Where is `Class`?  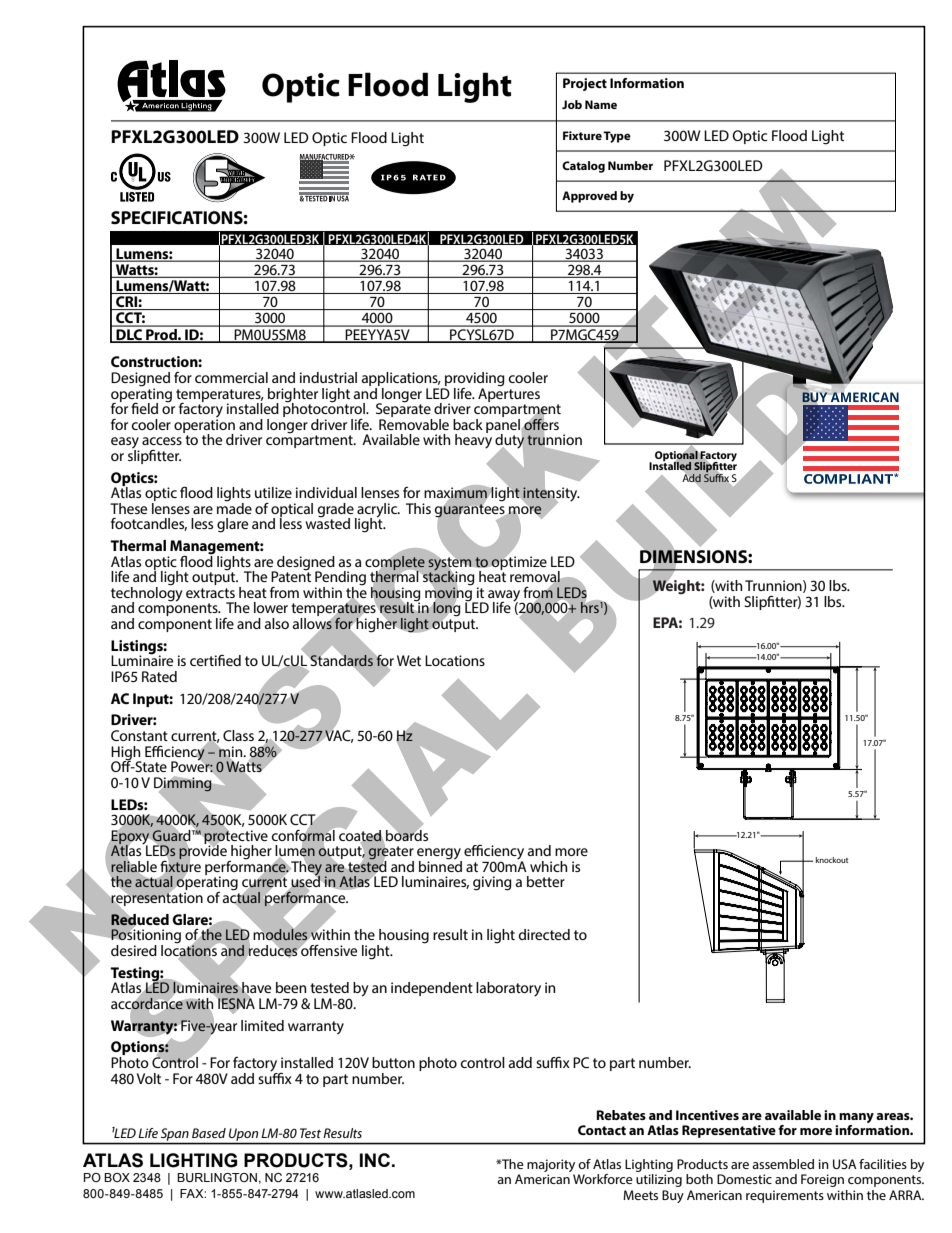
Class is located at coordinates (238, 735).
